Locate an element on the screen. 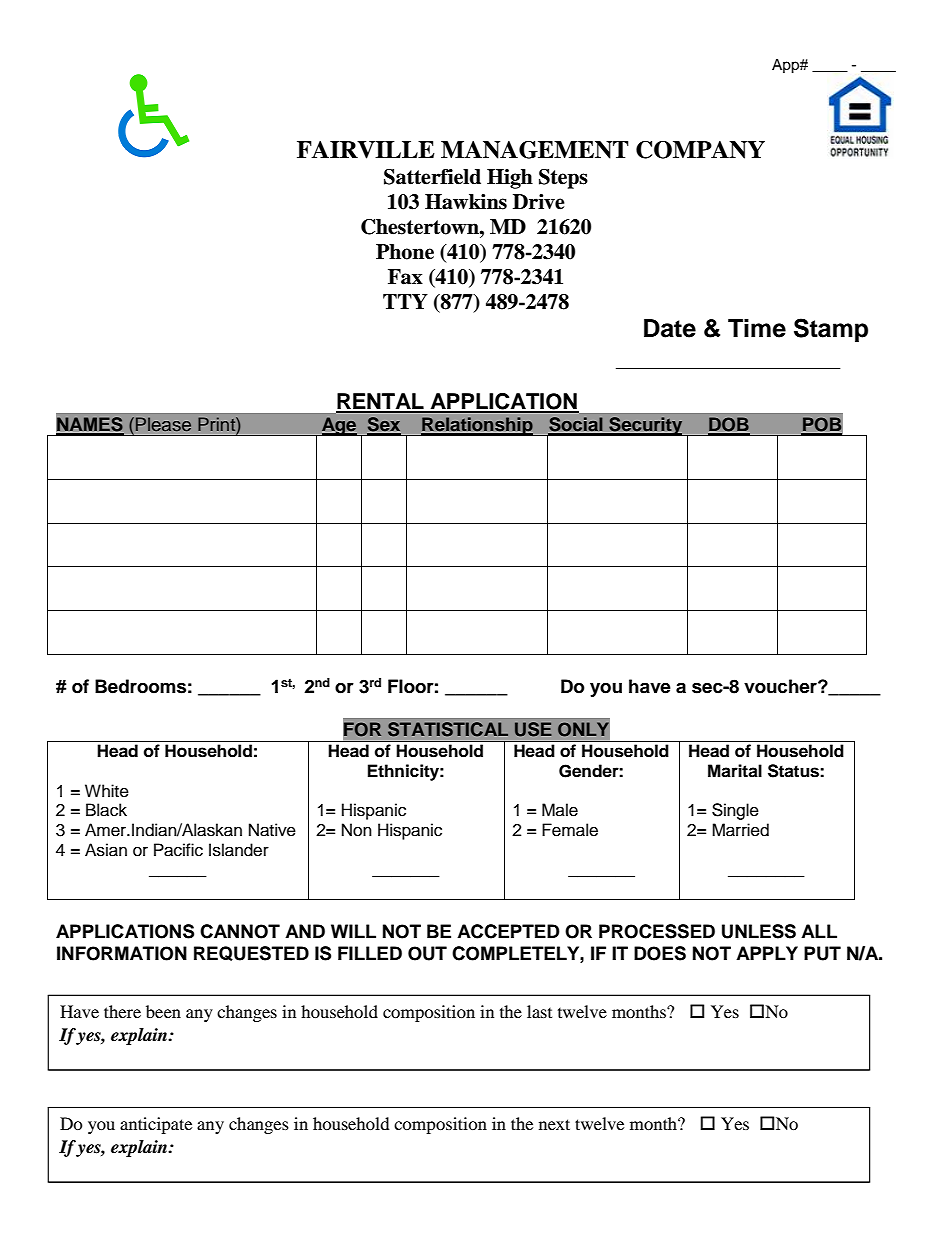 The width and height of the screenshot is (952, 1233). STATISTICAL is located at coordinates (448, 729).
